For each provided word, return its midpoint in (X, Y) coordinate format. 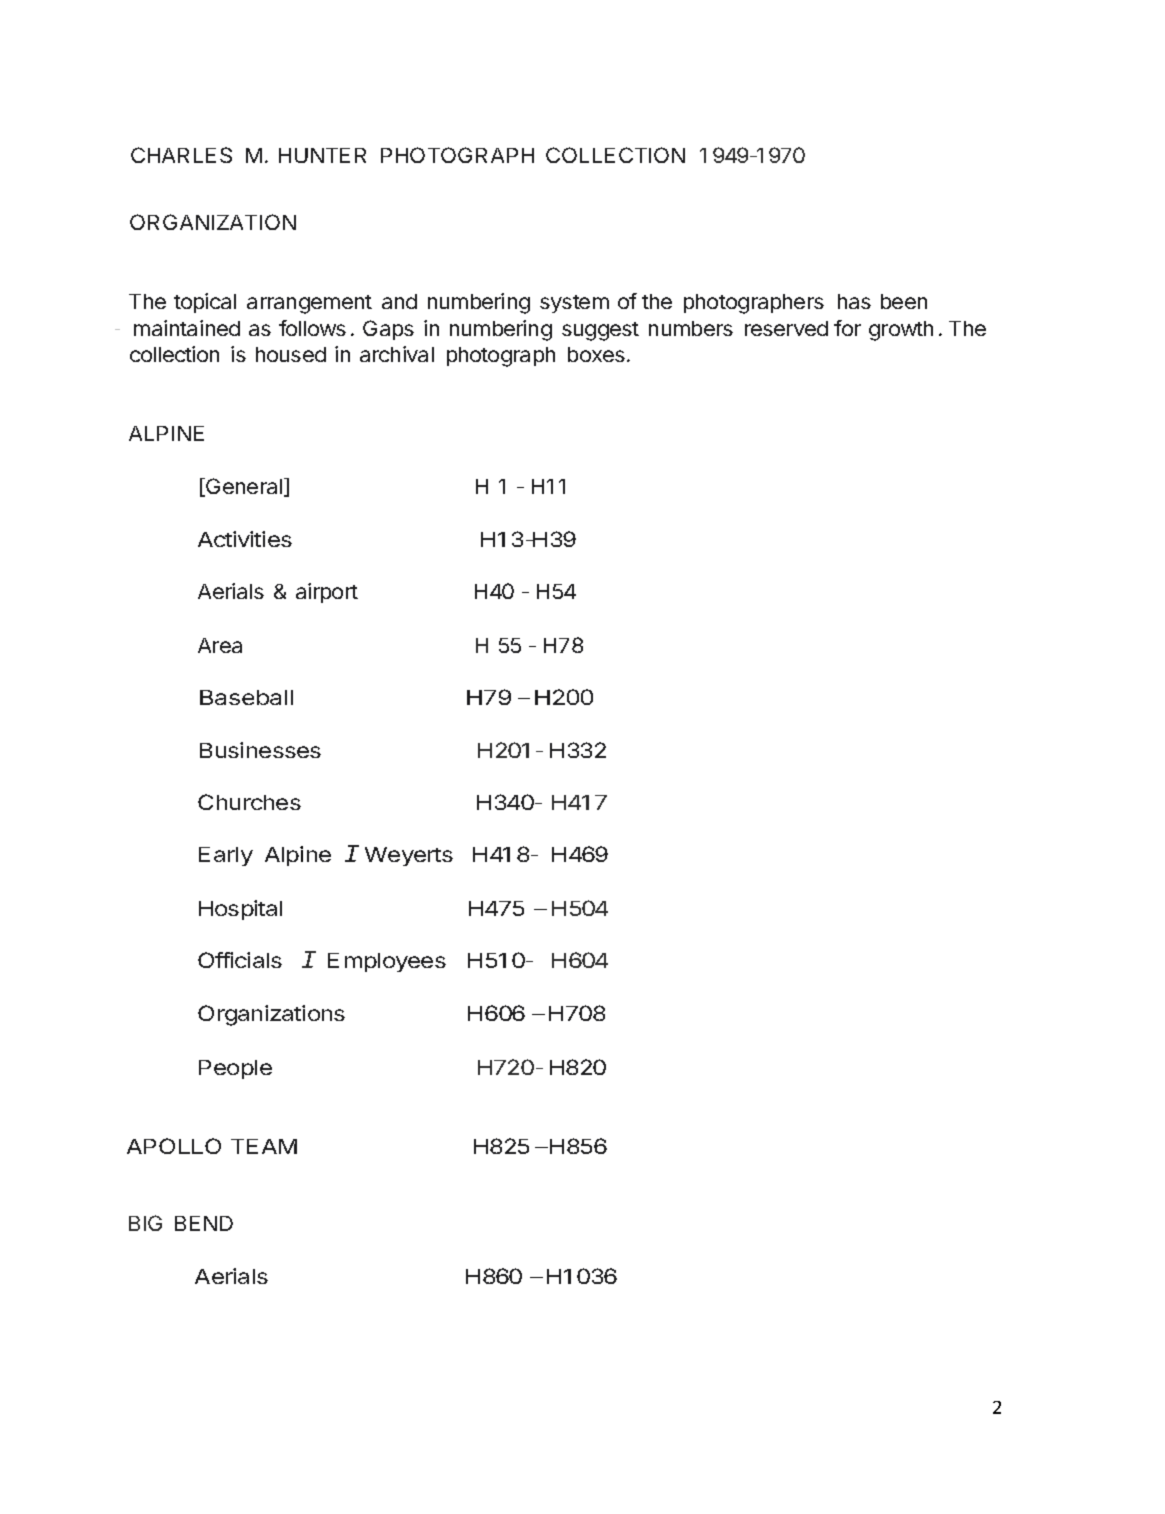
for (847, 328)
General (243, 487)
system (574, 304)
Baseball (246, 697)
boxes (596, 354)
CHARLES (181, 155)
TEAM (264, 1146)
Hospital (240, 910)
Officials (240, 960)
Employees (387, 962)
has (854, 301)
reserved (786, 328)
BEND (204, 1223)
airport (327, 593)
